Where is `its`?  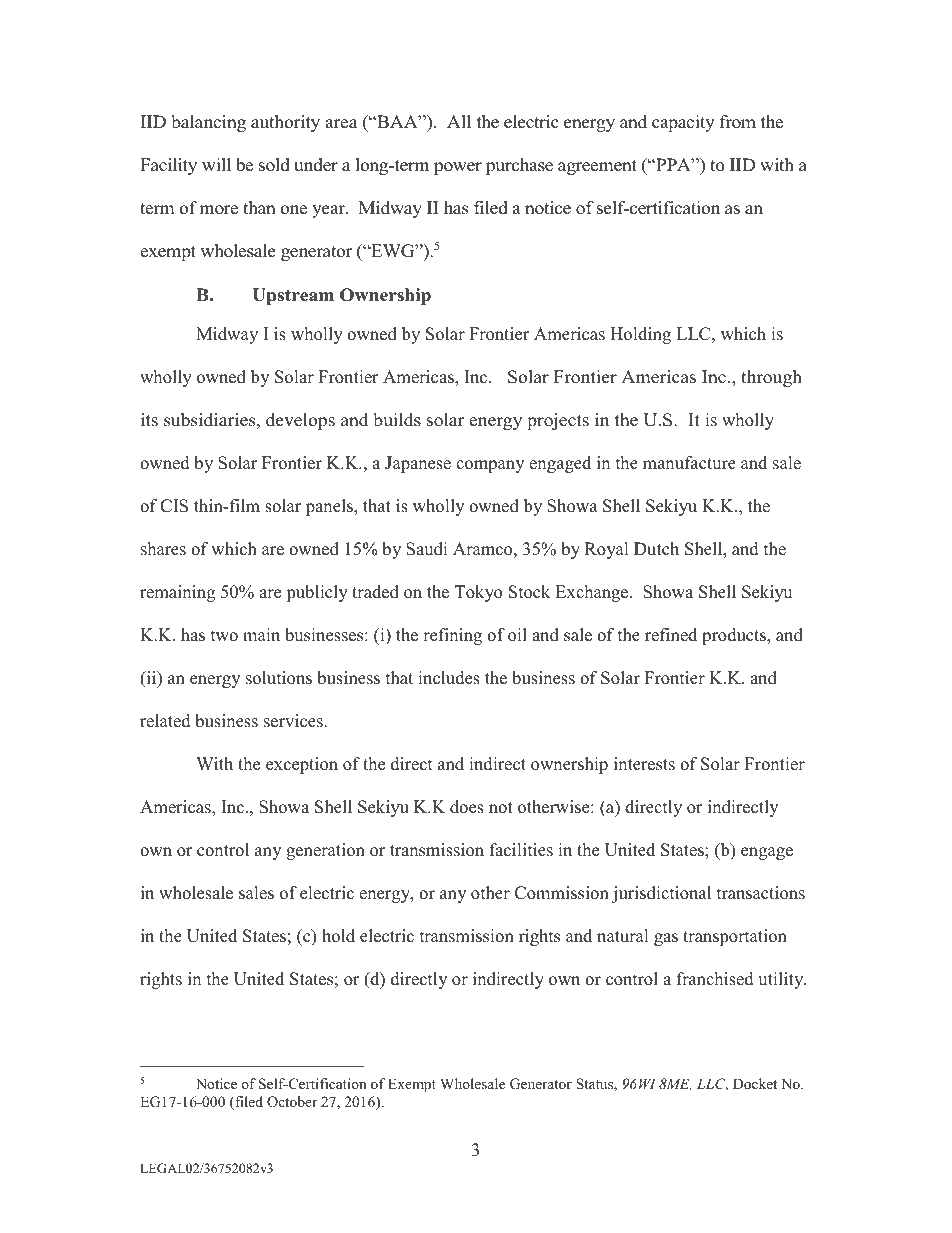
its is located at coordinates (149, 420).
